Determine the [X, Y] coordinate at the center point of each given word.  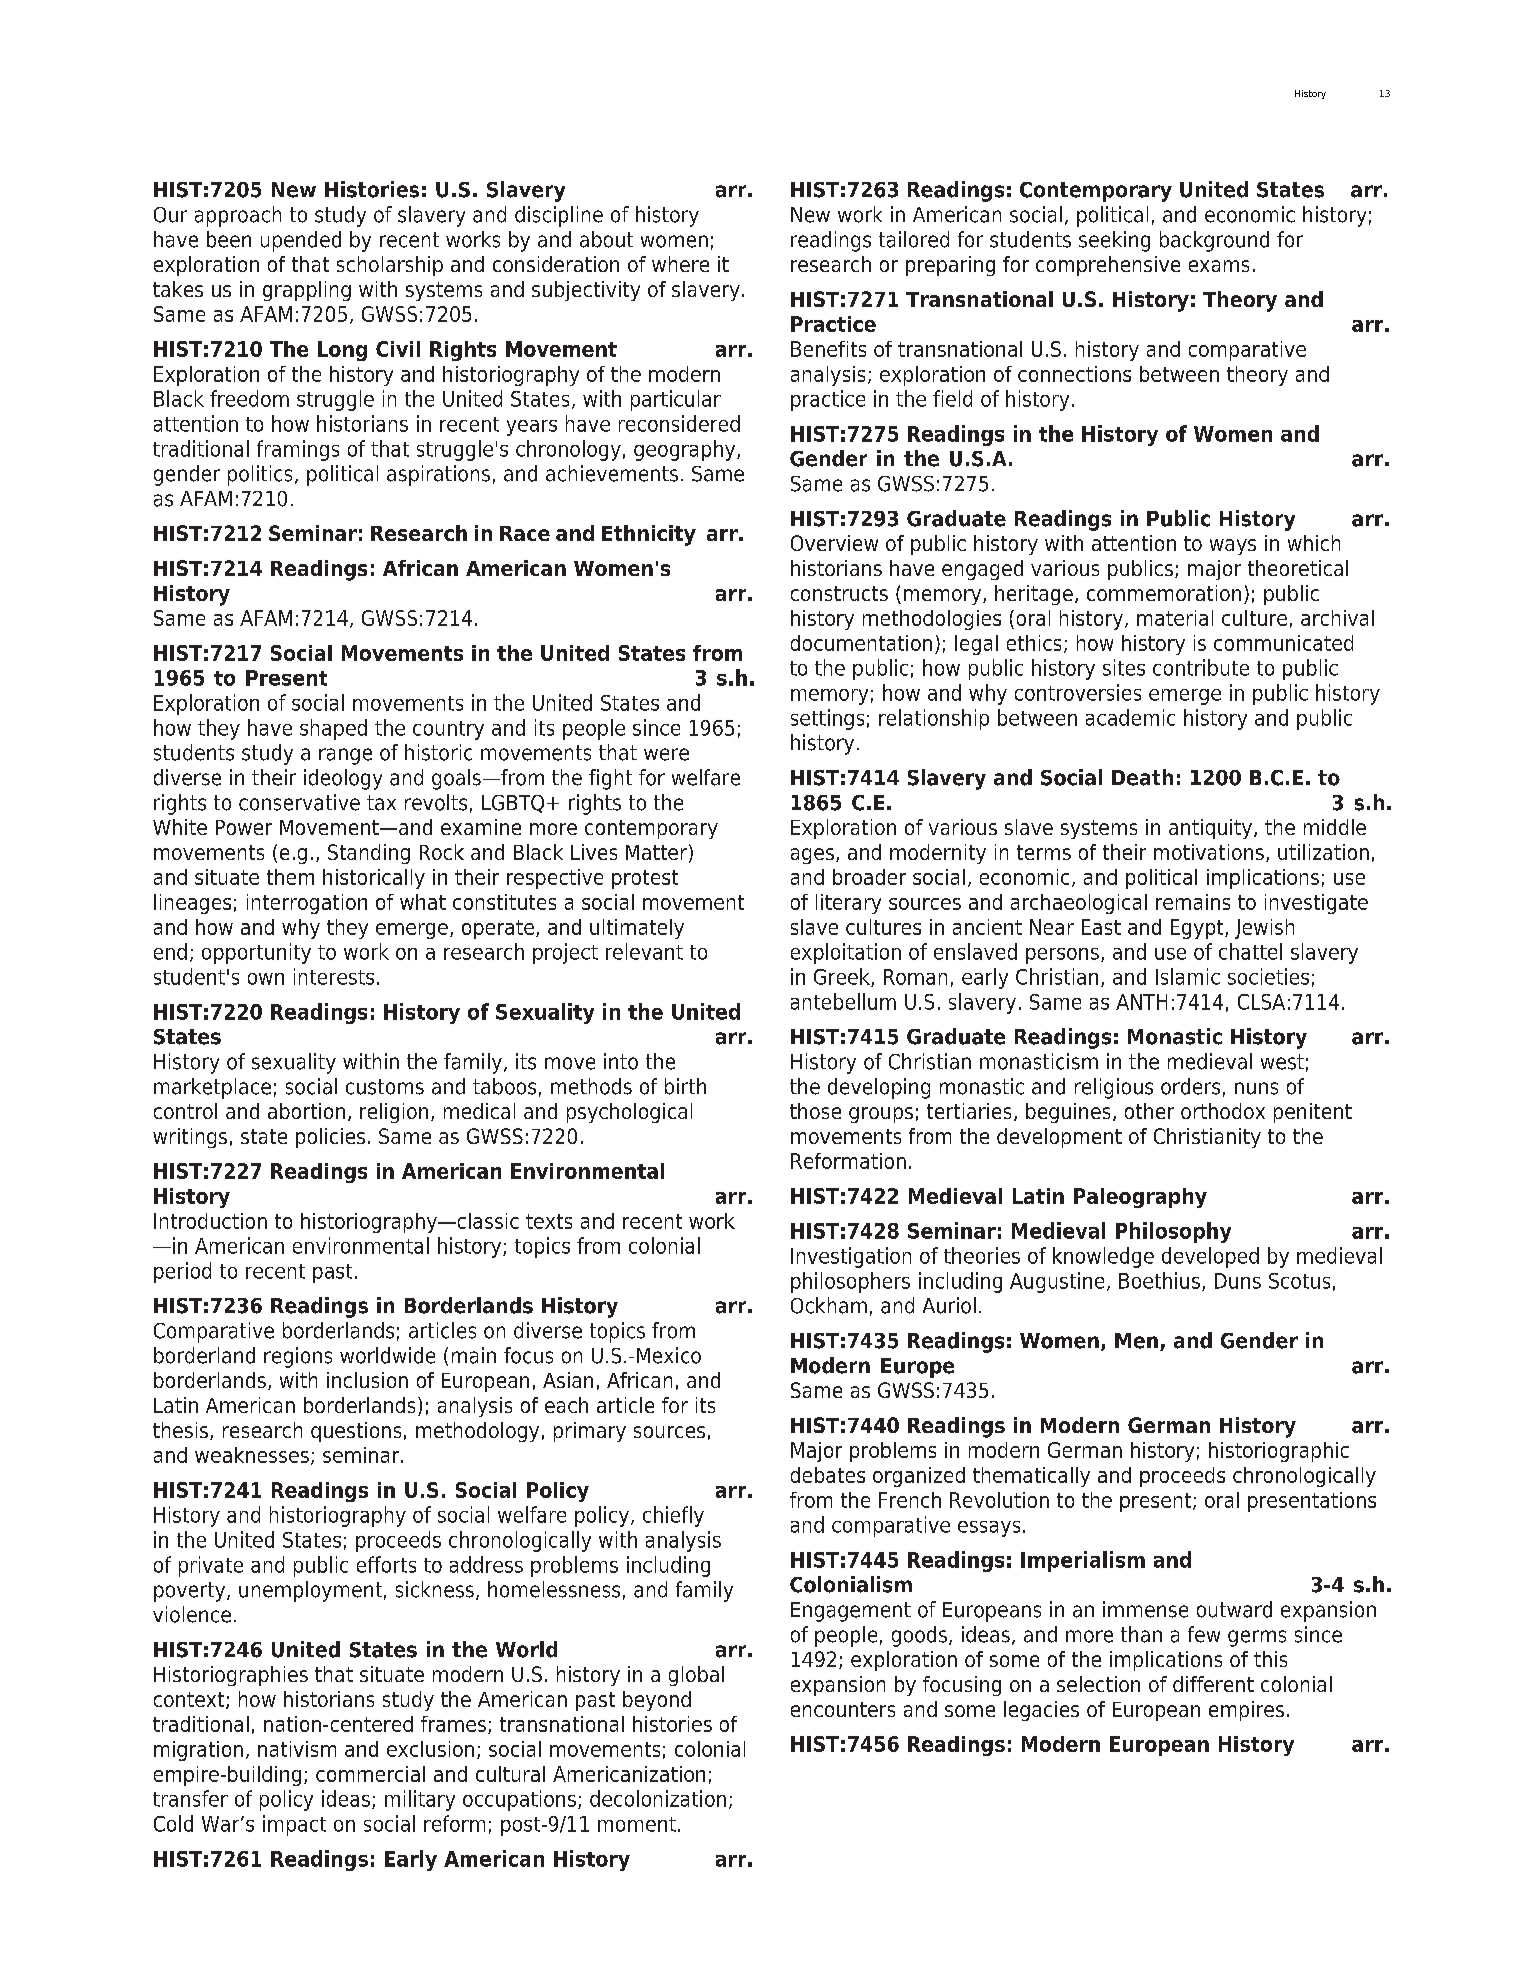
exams [1219, 266]
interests [334, 976]
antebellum [843, 1001]
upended [301, 241]
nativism [297, 1749]
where [680, 264]
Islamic [1188, 976]
